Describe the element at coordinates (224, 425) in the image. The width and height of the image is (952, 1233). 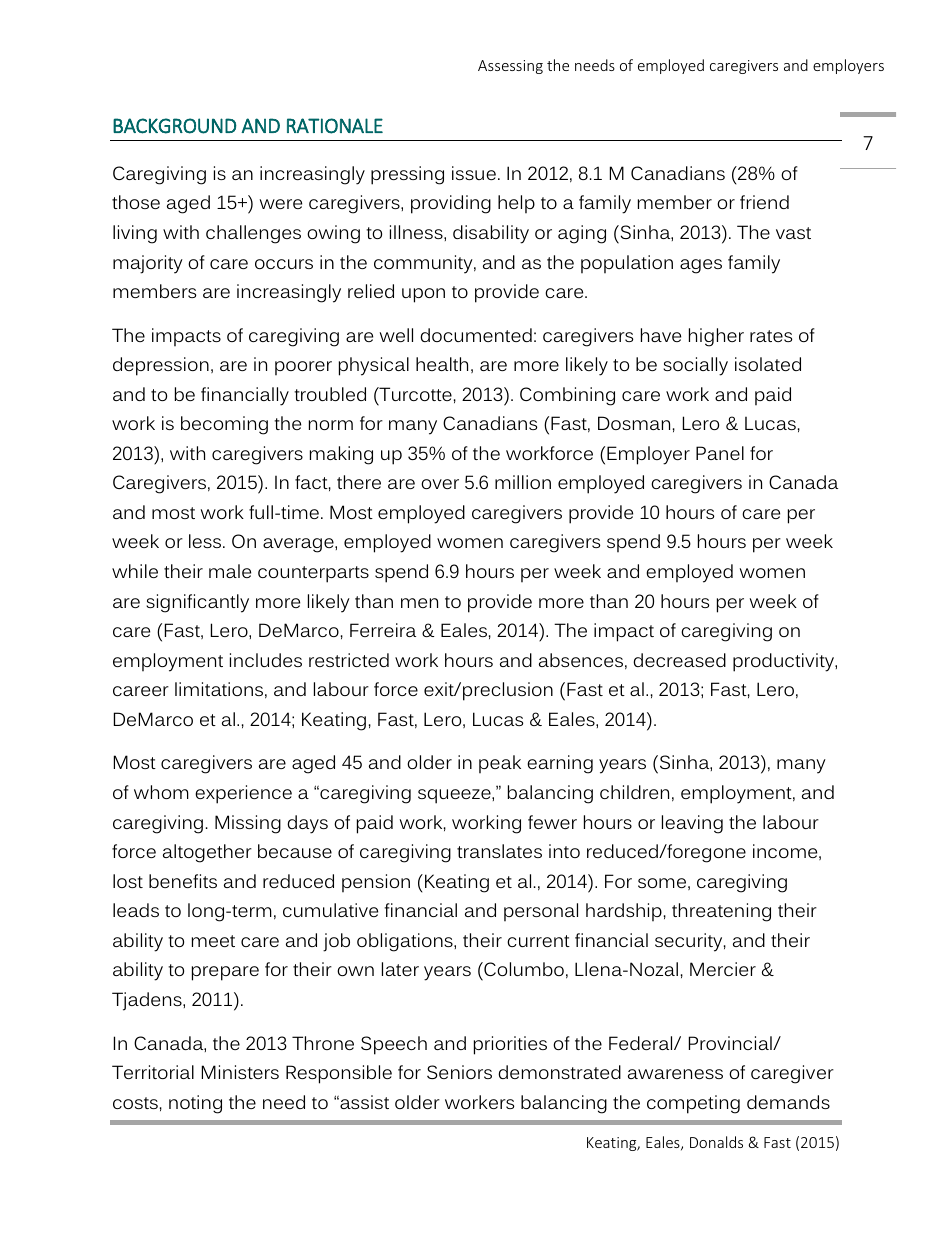
I see `becoming` at that location.
